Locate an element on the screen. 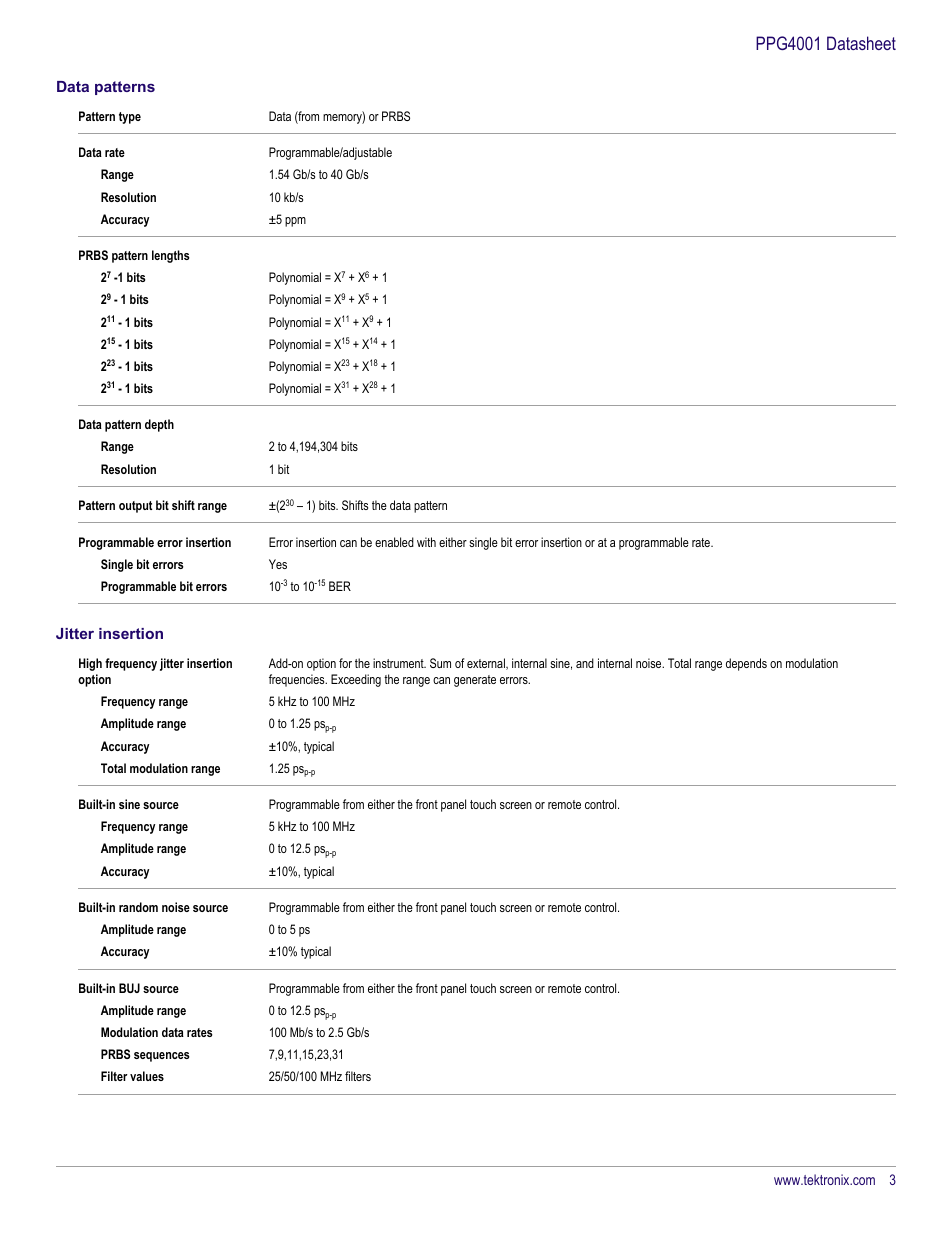 The width and height of the screenshot is (952, 1233). type is located at coordinates (130, 118).
